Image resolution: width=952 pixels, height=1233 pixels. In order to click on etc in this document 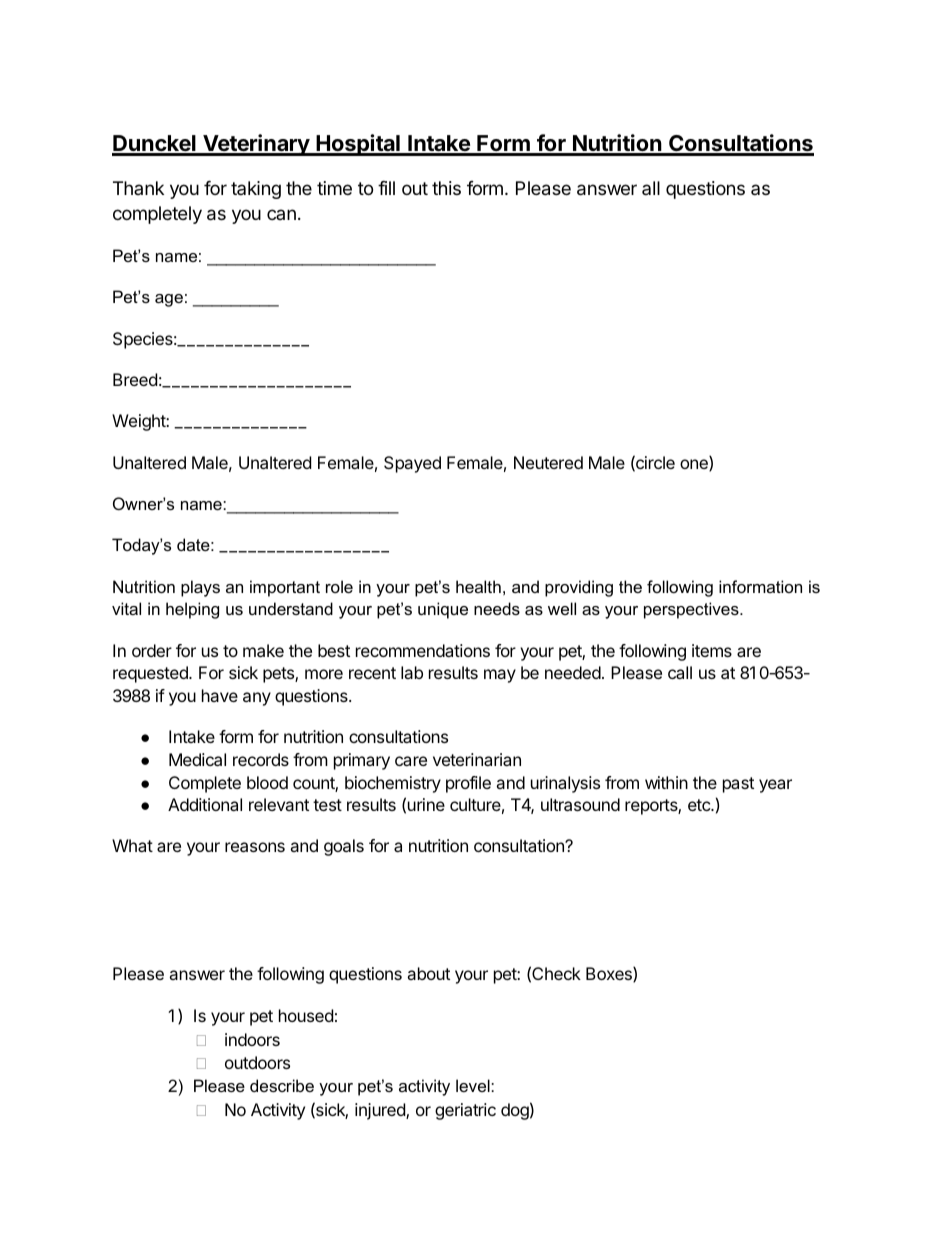, I will do `click(700, 805)`.
